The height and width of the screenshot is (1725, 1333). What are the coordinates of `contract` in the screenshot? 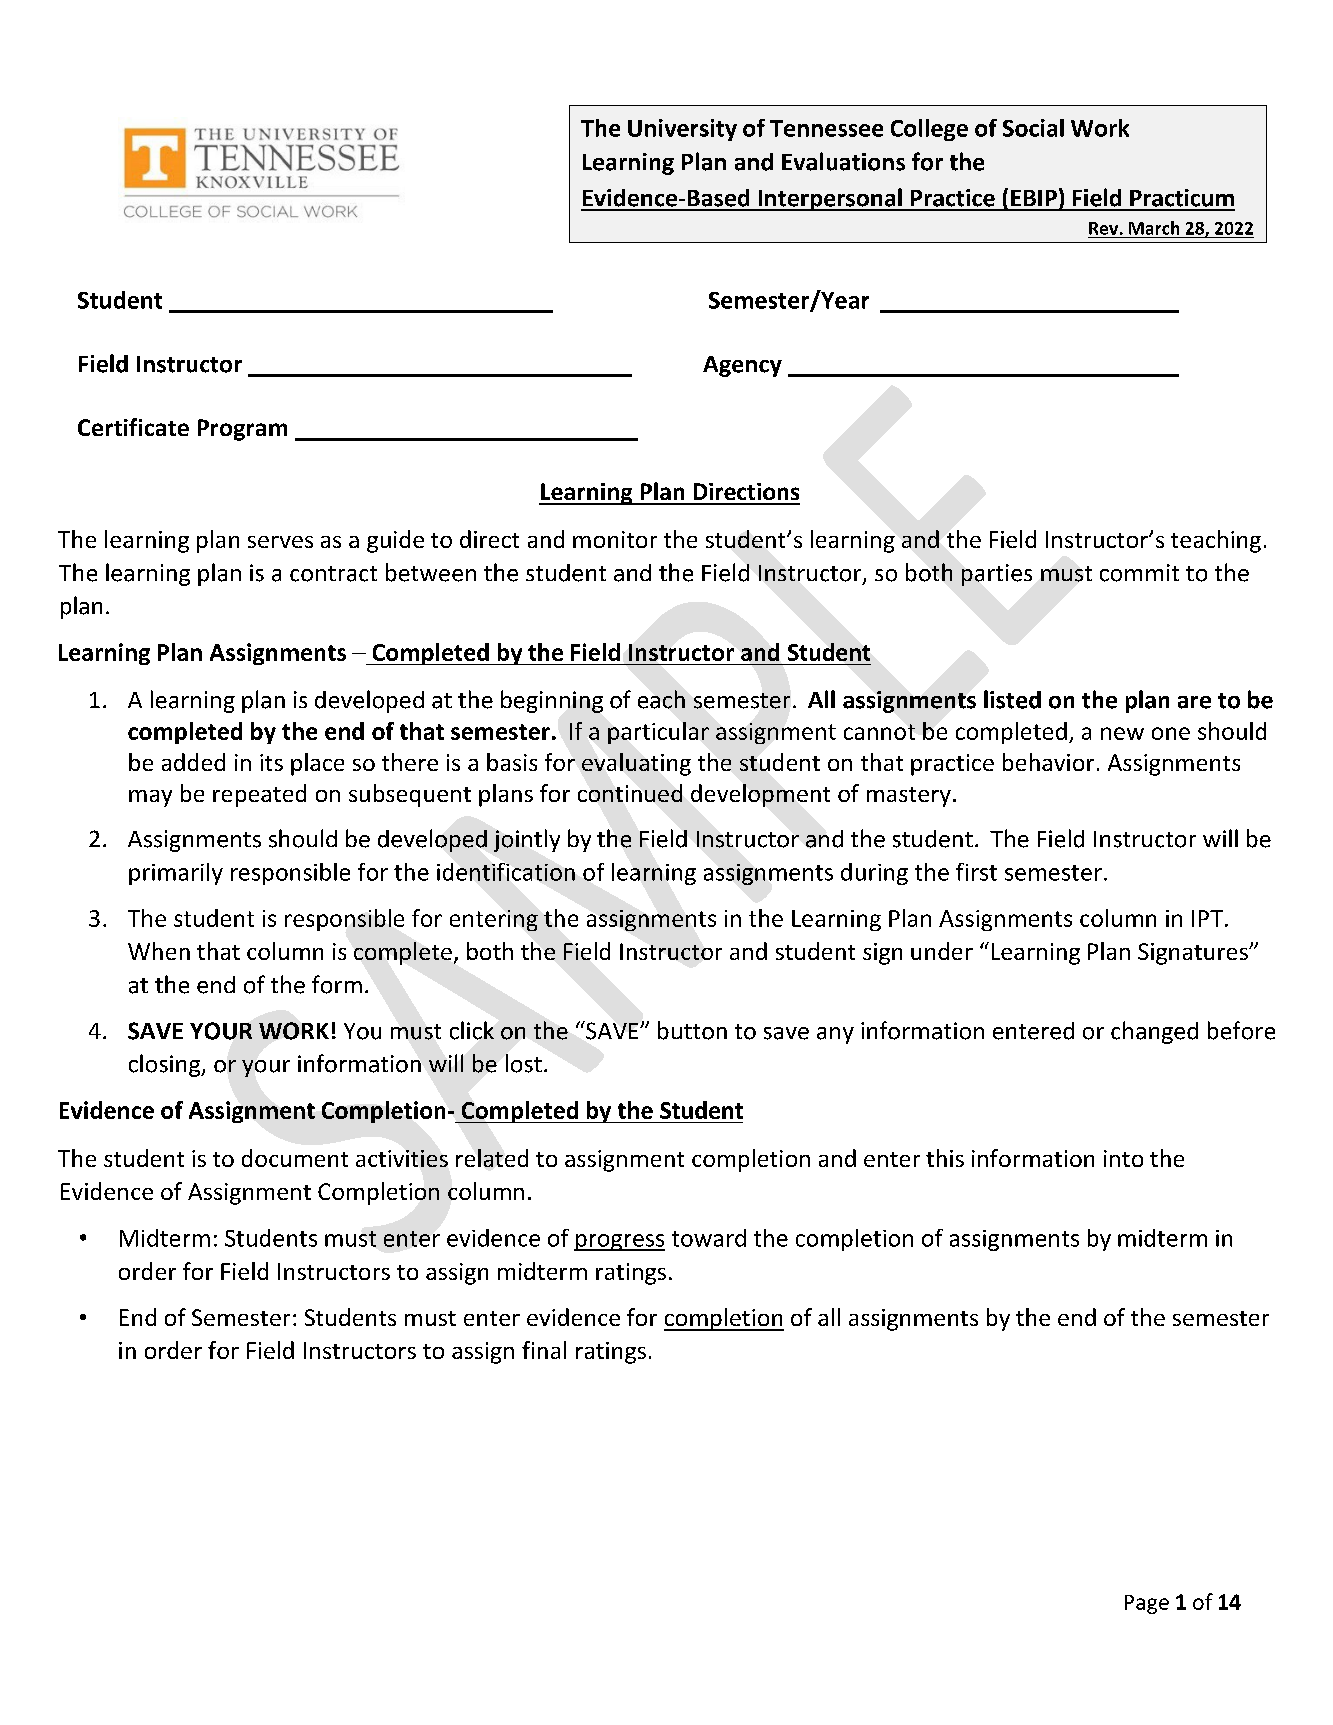 It's located at (333, 574).
